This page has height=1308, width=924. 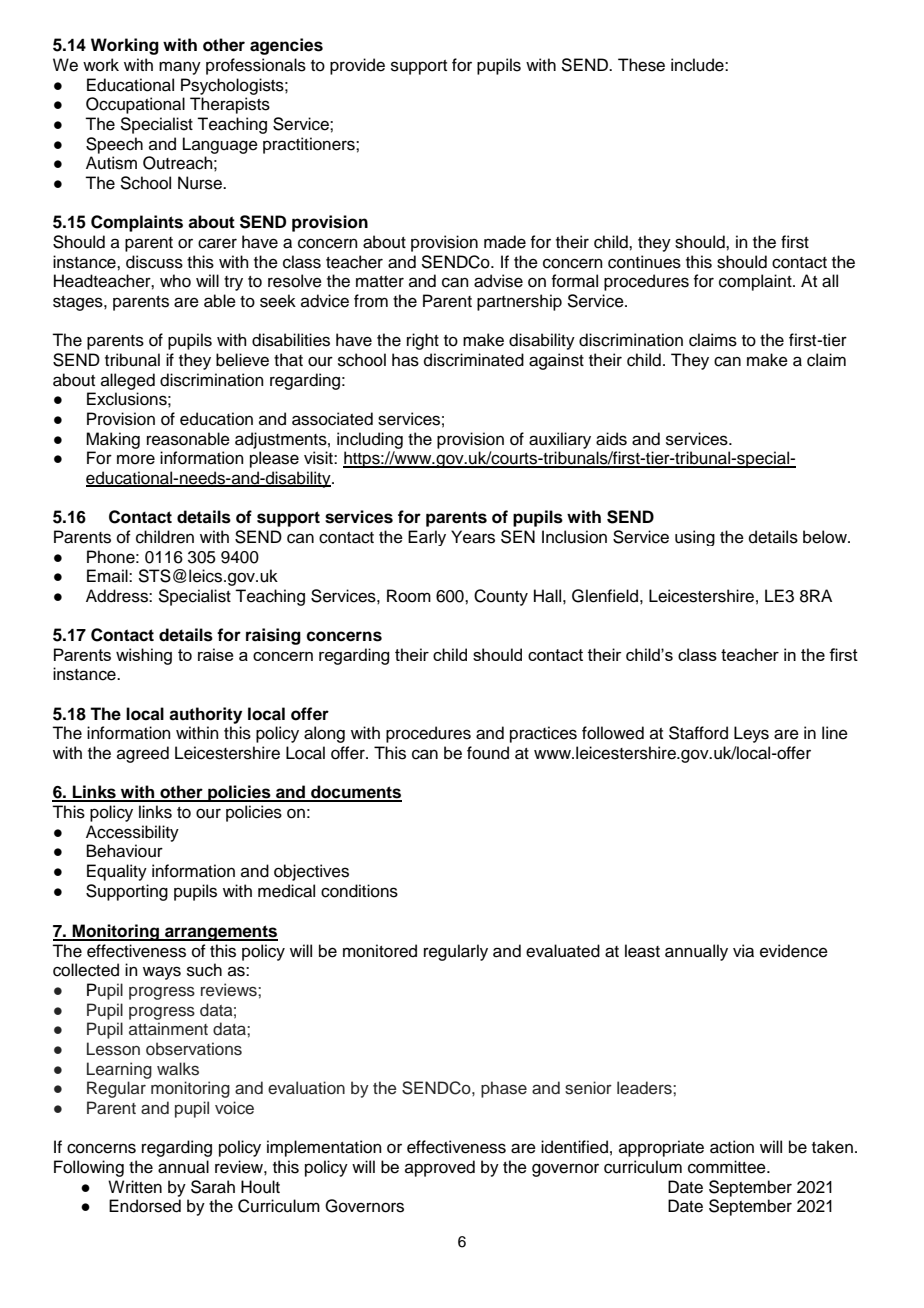 I want to click on provide, so click(x=357, y=66).
